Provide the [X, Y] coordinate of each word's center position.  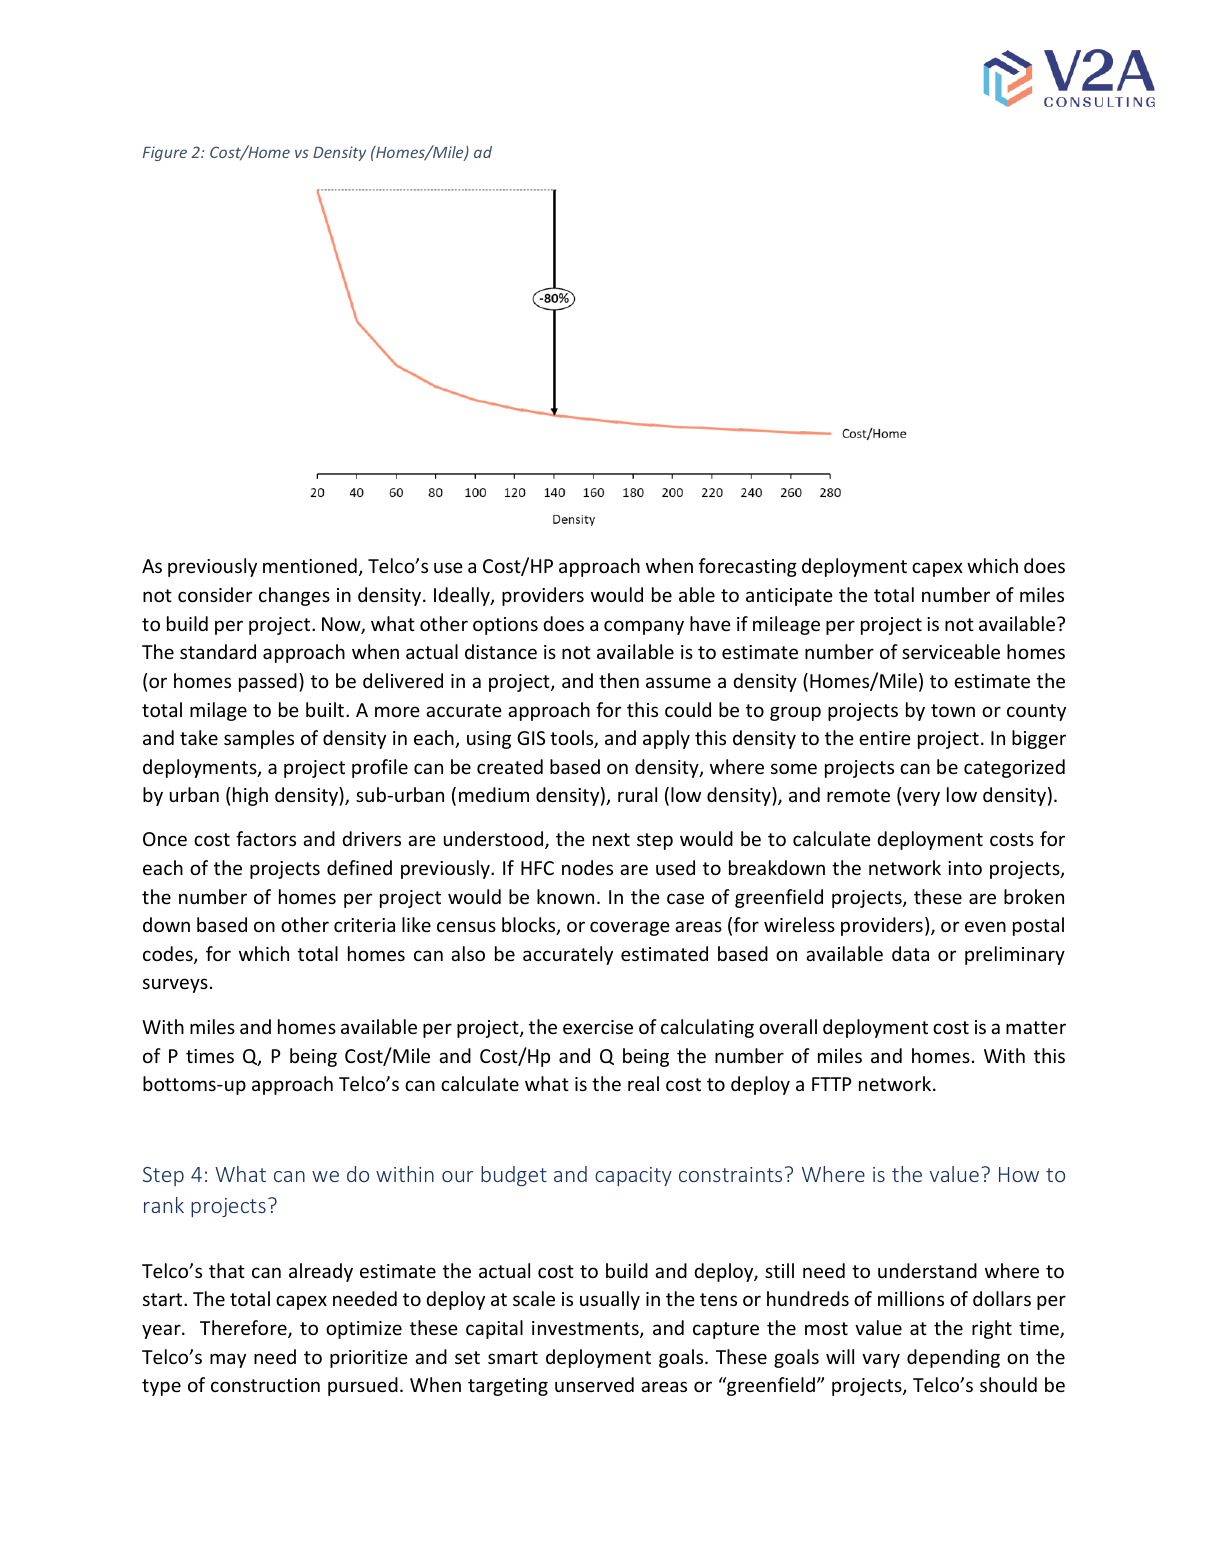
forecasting [748, 567]
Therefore [244, 1329]
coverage [630, 928]
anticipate [789, 597]
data [910, 953]
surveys [175, 985]
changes [294, 596]
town [953, 710]
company [644, 627]
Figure [165, 153]
